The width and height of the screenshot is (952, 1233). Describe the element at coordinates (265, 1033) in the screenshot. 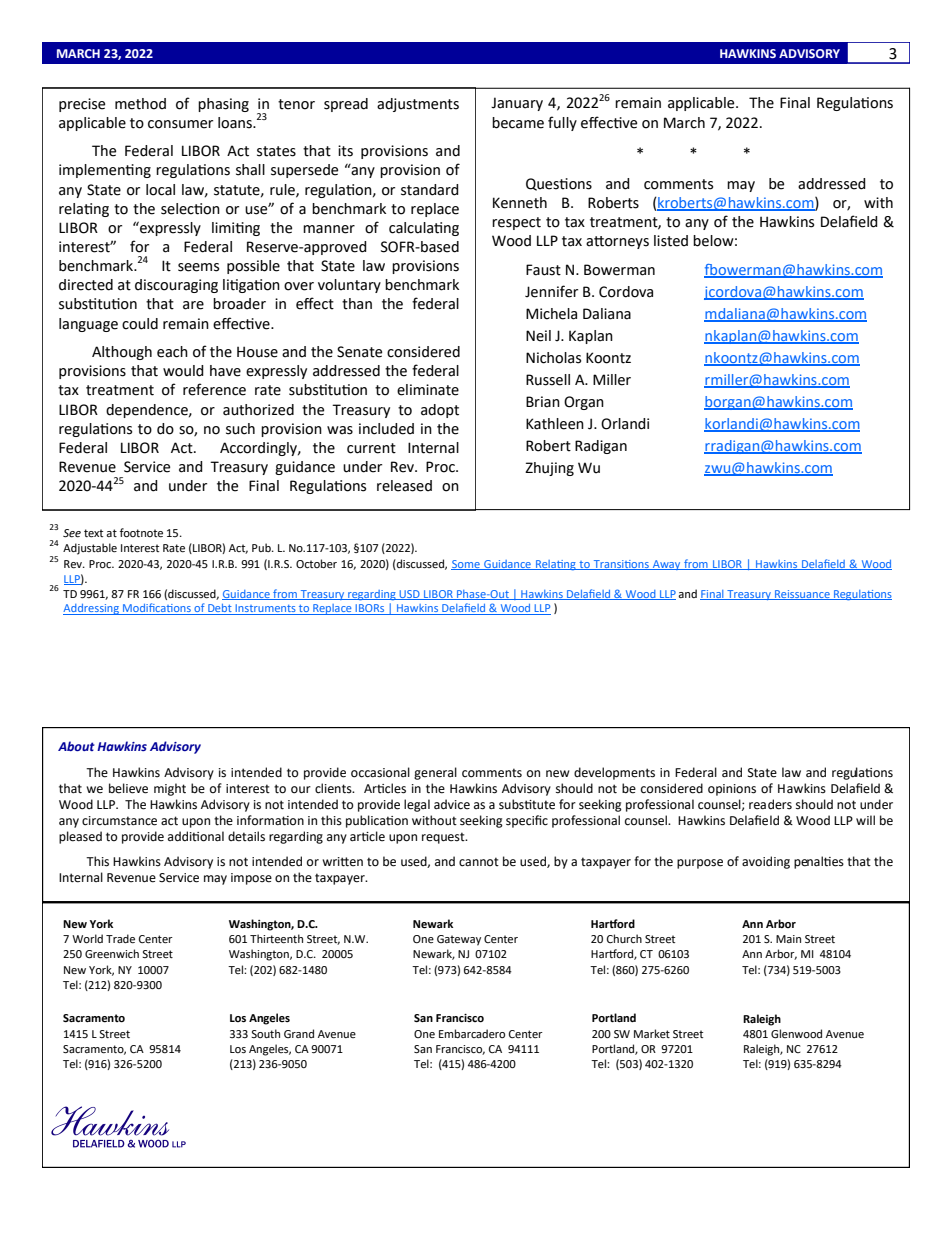

I see `South` at that location.
